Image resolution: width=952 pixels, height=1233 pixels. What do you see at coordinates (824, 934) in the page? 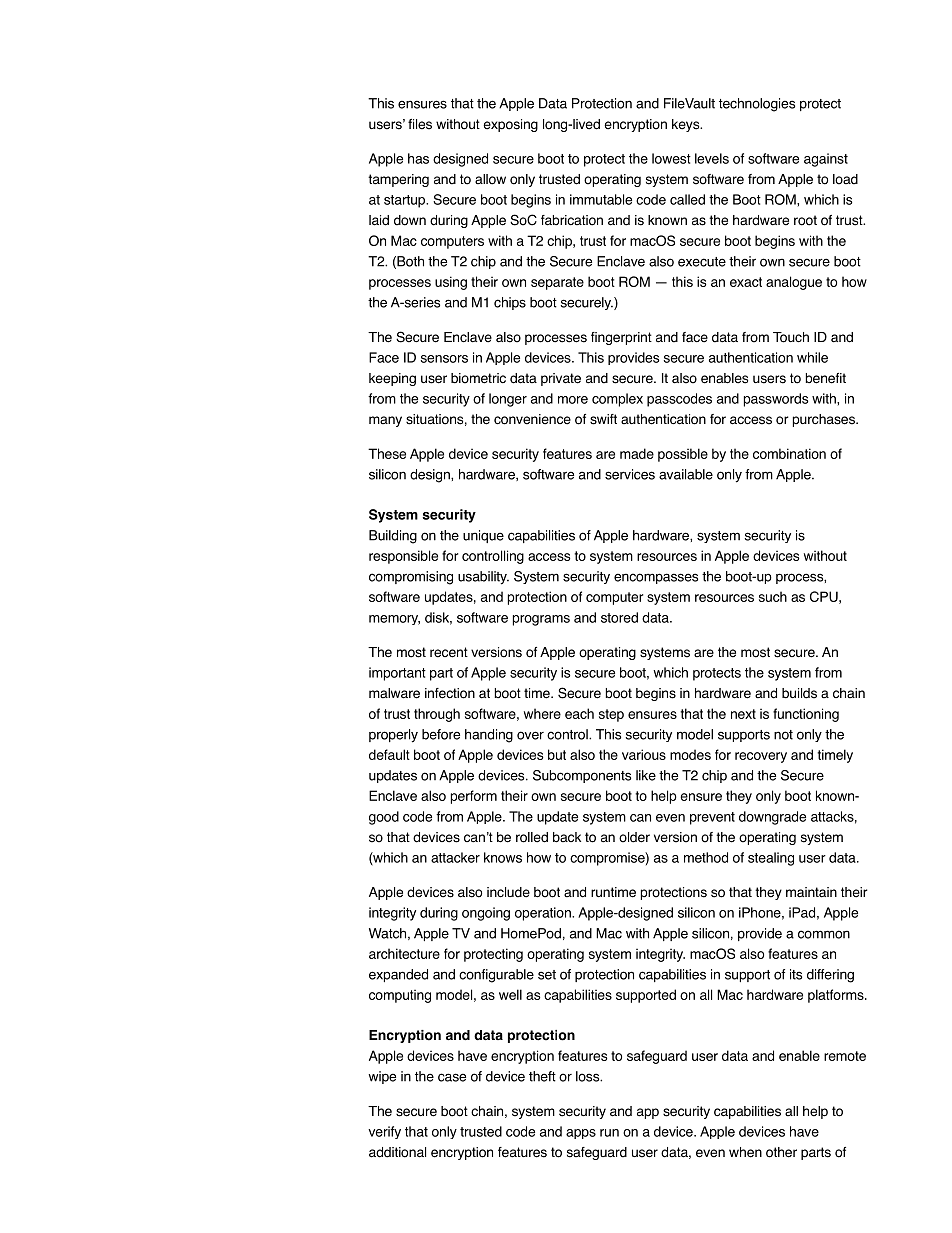
I see `common` at bounding box center [824, 934].
